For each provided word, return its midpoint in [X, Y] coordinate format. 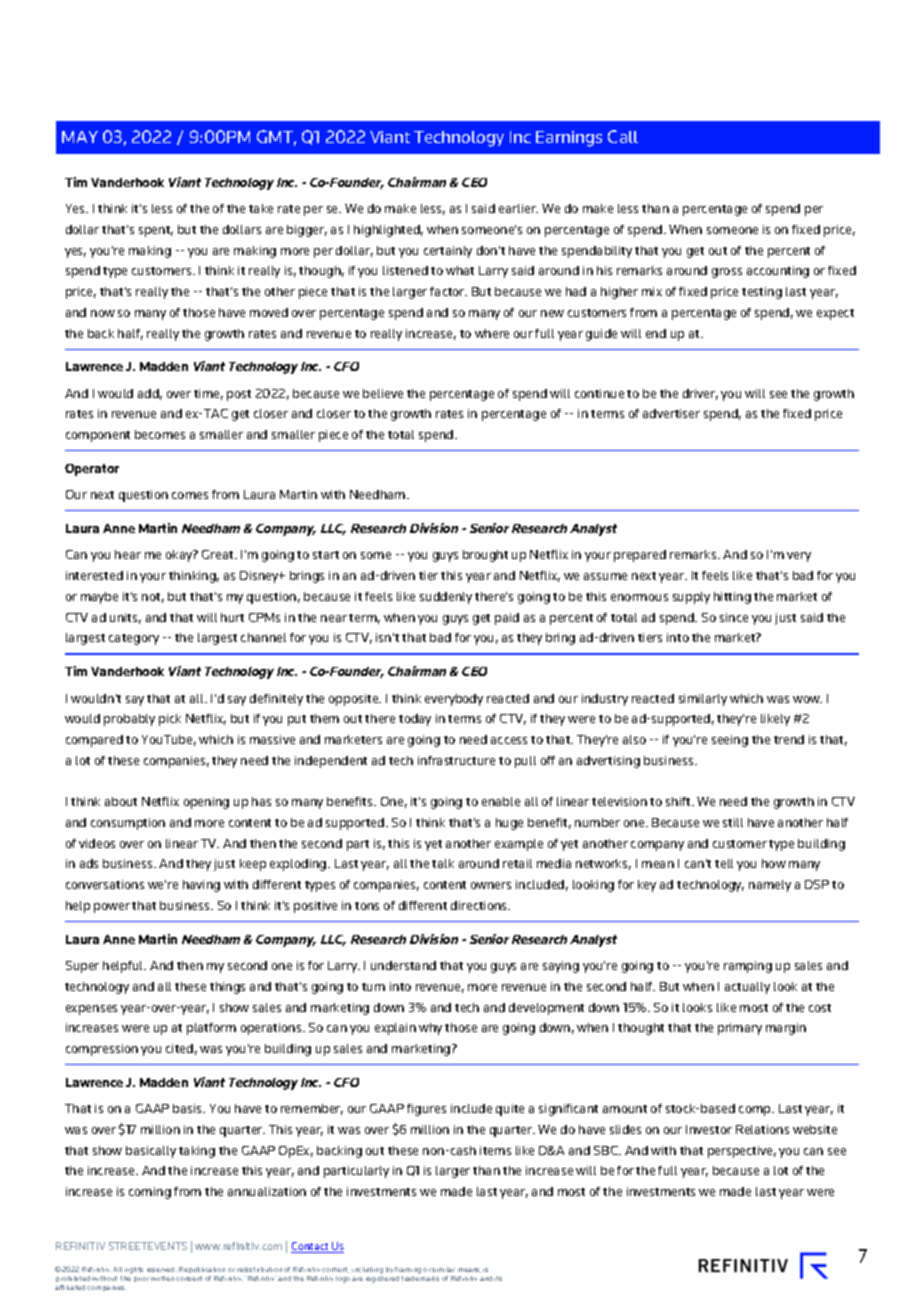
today [415, 720]
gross [727, 273]
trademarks [420, 1277]
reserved [162, 1269]
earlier [518, 208]
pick [170, 720]
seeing [730, 741]
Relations [762, 1129]
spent [156, 231]
